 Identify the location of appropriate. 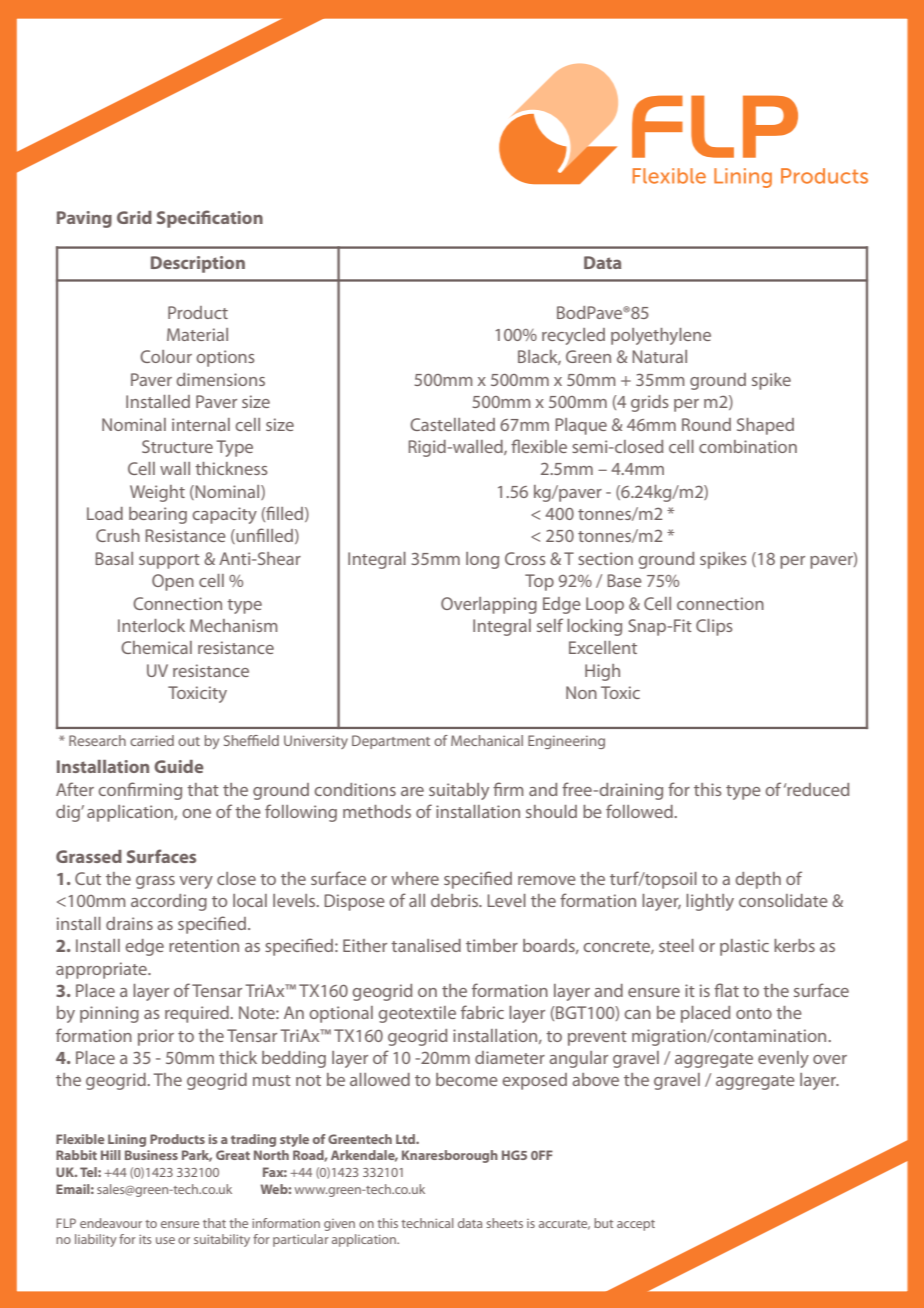
(102, 970).
